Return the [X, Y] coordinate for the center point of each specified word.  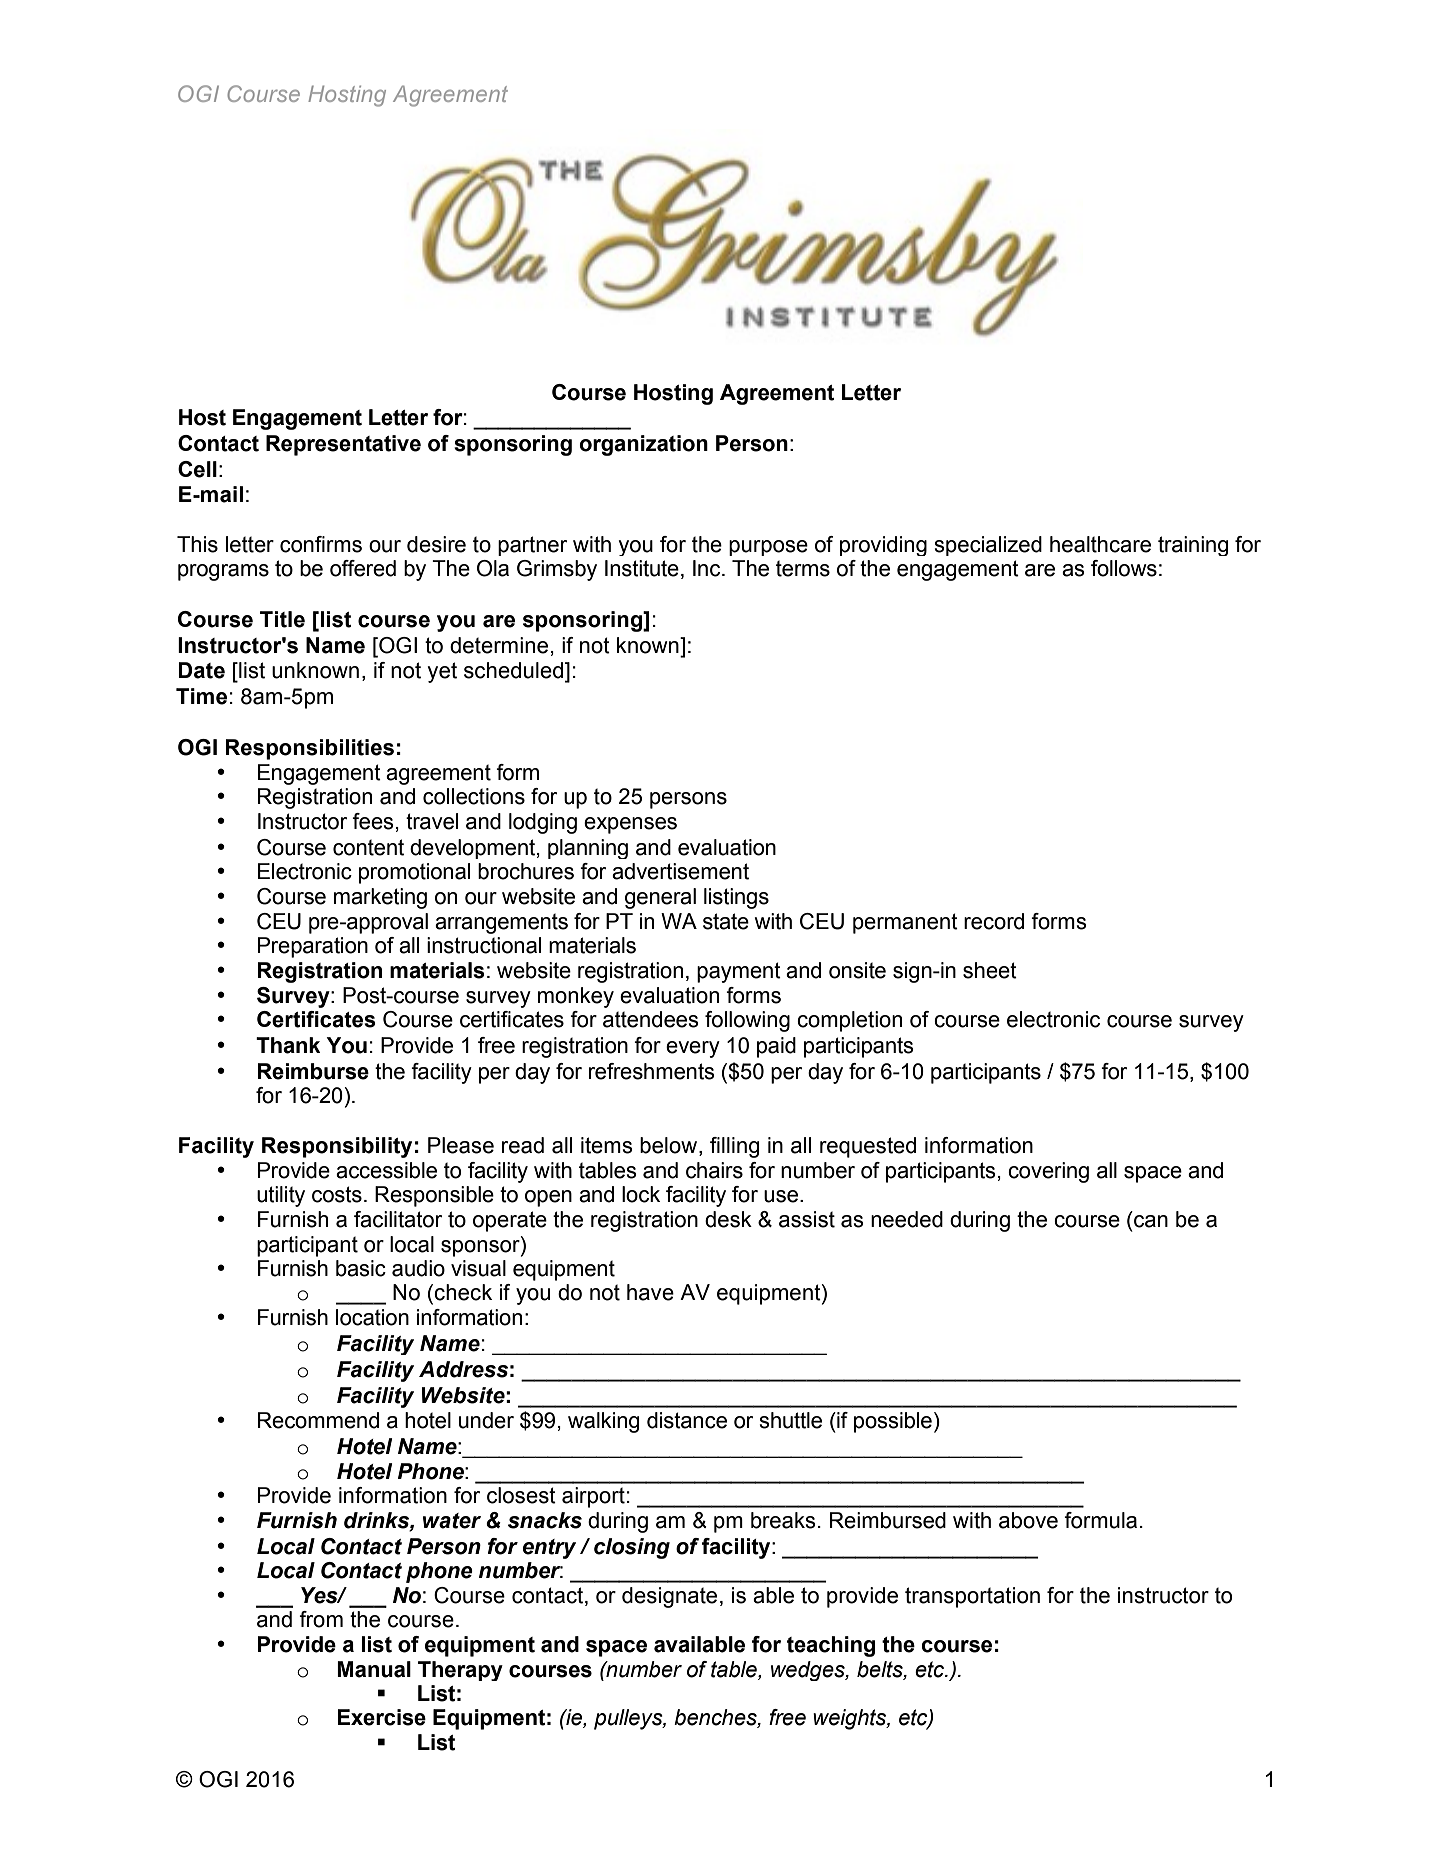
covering [1048, 1172]
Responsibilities [310, 749]
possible [893, 1422]
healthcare [1100, 544]
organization [643, 445]
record [994, 921]
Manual [374, 1669]
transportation [972, 1597]
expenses [630, 825]
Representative [343, 445]
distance [687, 1420]
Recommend [318, 1420]
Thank [288, 1045]
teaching [831, 1646]
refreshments [652, 1071]
